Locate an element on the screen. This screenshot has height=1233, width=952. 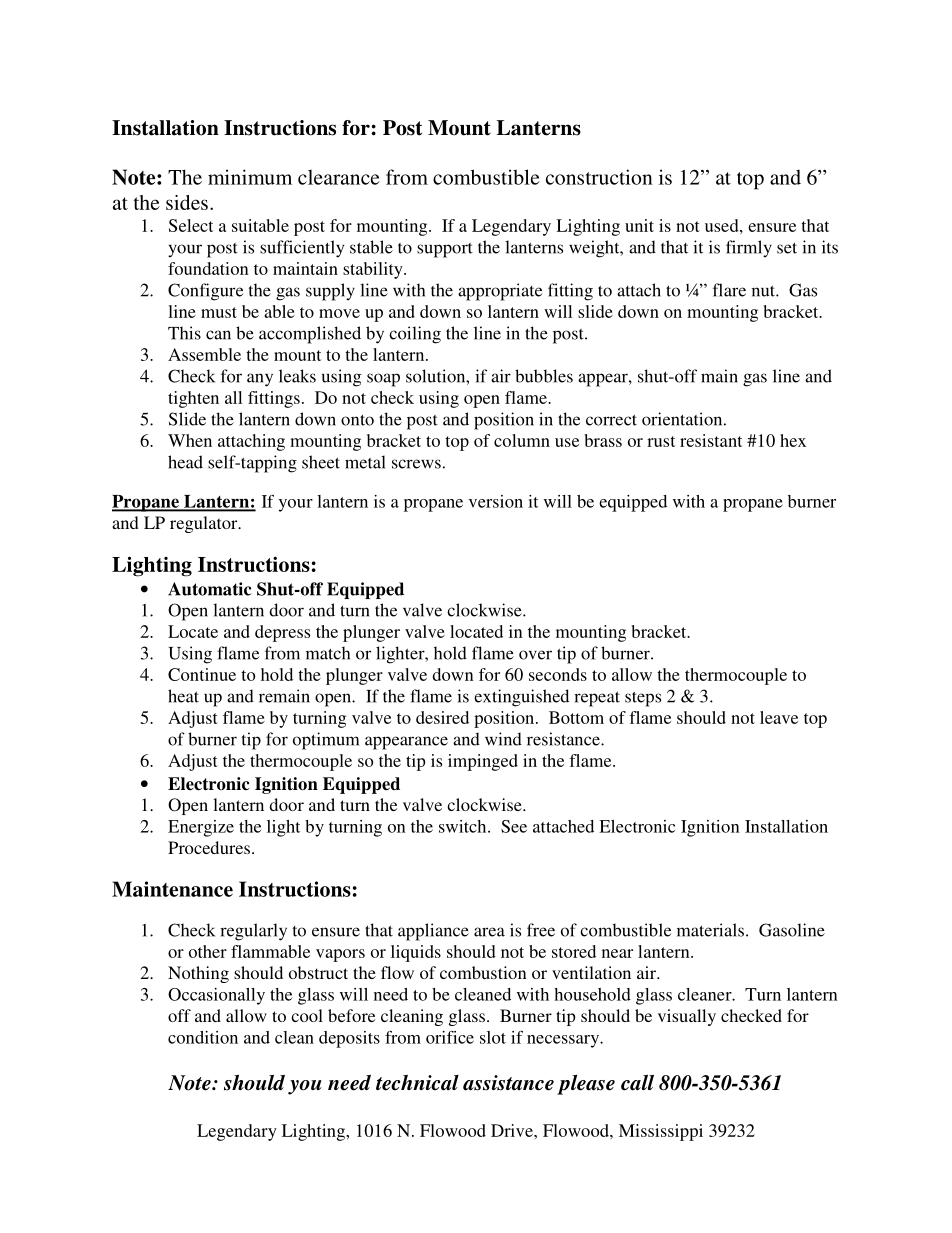
switch is located at coordinates (464, 826).
